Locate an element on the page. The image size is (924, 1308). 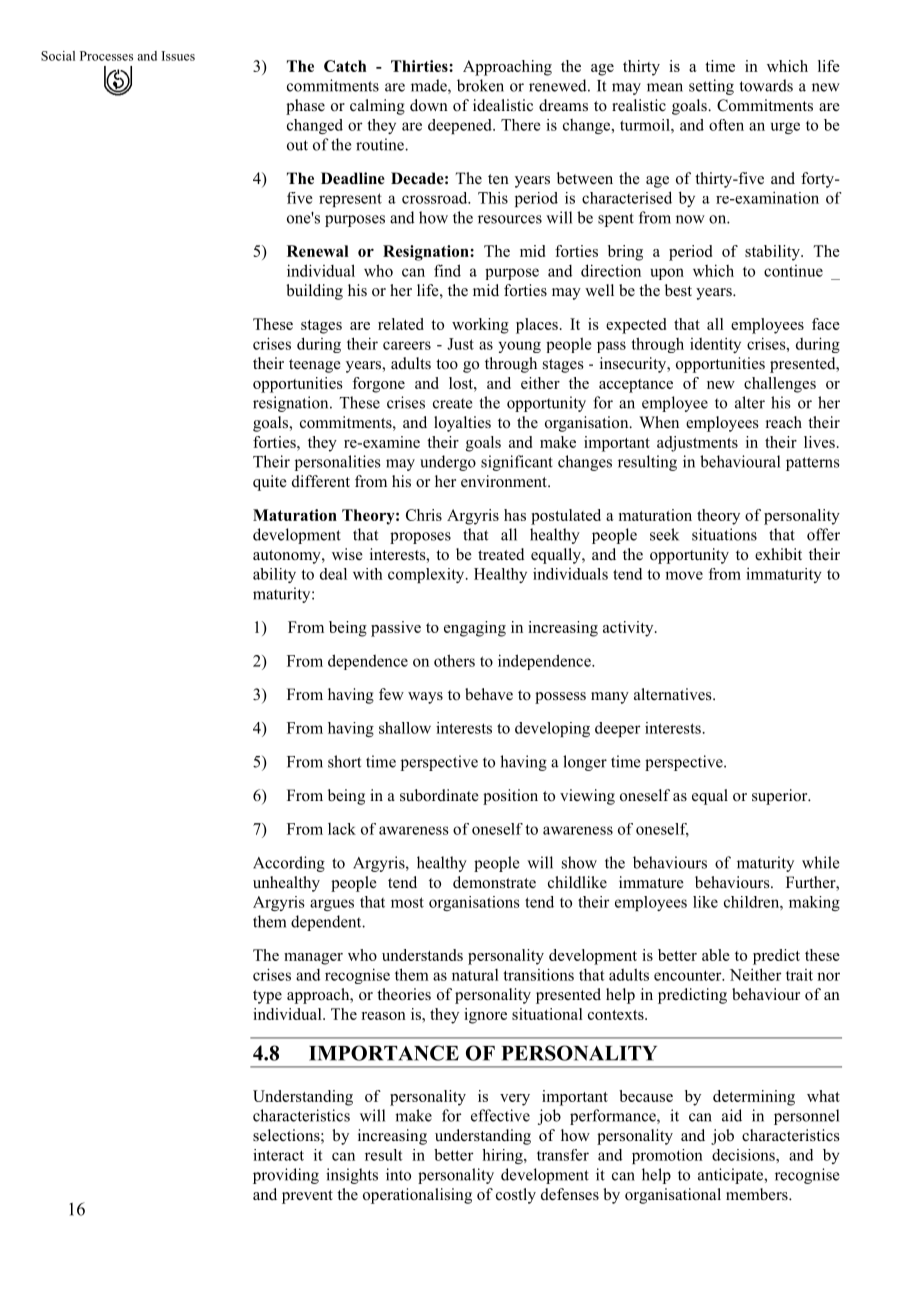
into is located at coordinates (398, 1174).
